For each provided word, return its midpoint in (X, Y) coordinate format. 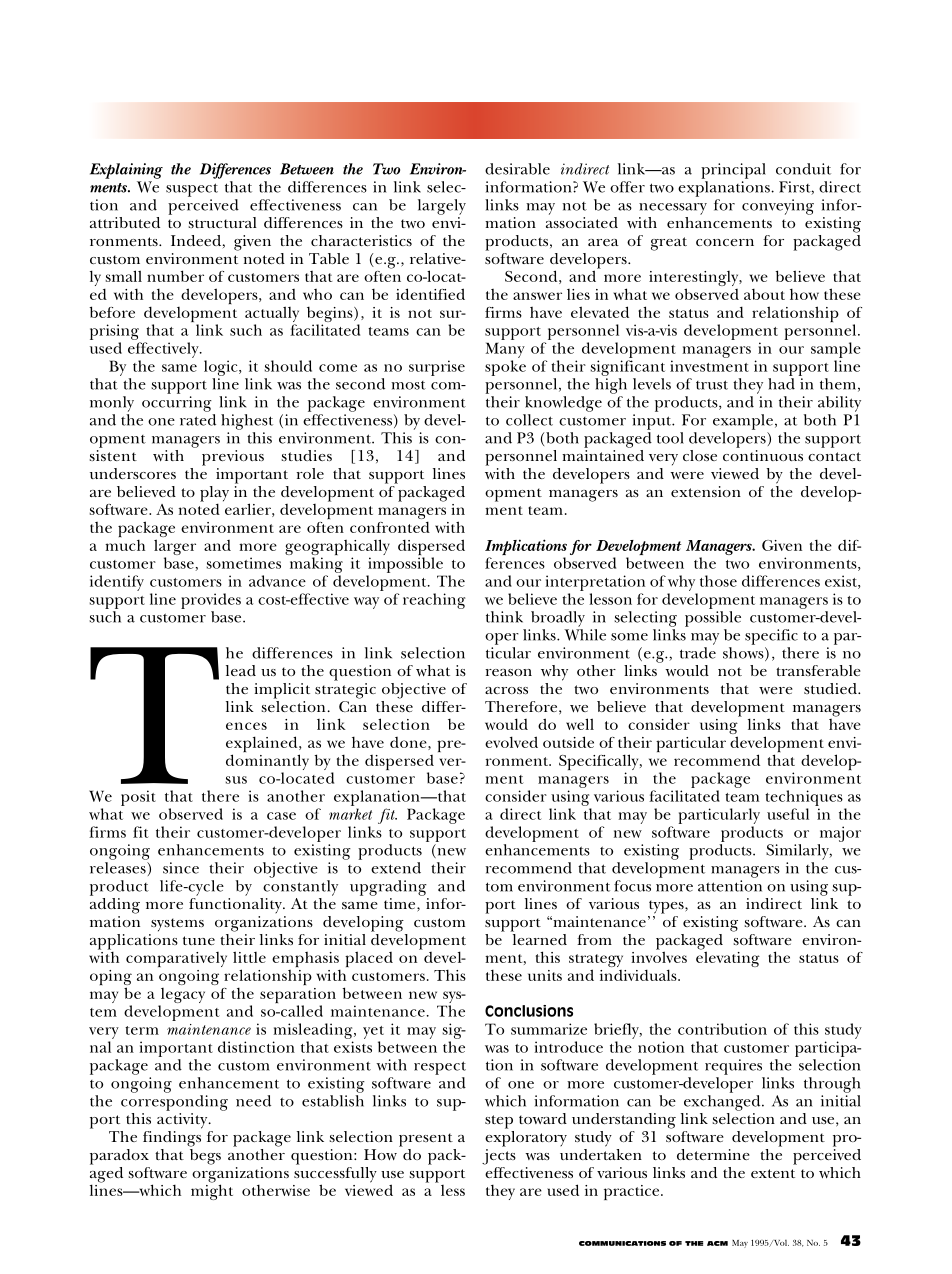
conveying (778, 207)
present (426, 1140)
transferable (818, 670)
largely (442, 207)
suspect (192, 190)
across (506, 690)
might (212, 1191)
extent (773, 1173)
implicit (282, 691)
